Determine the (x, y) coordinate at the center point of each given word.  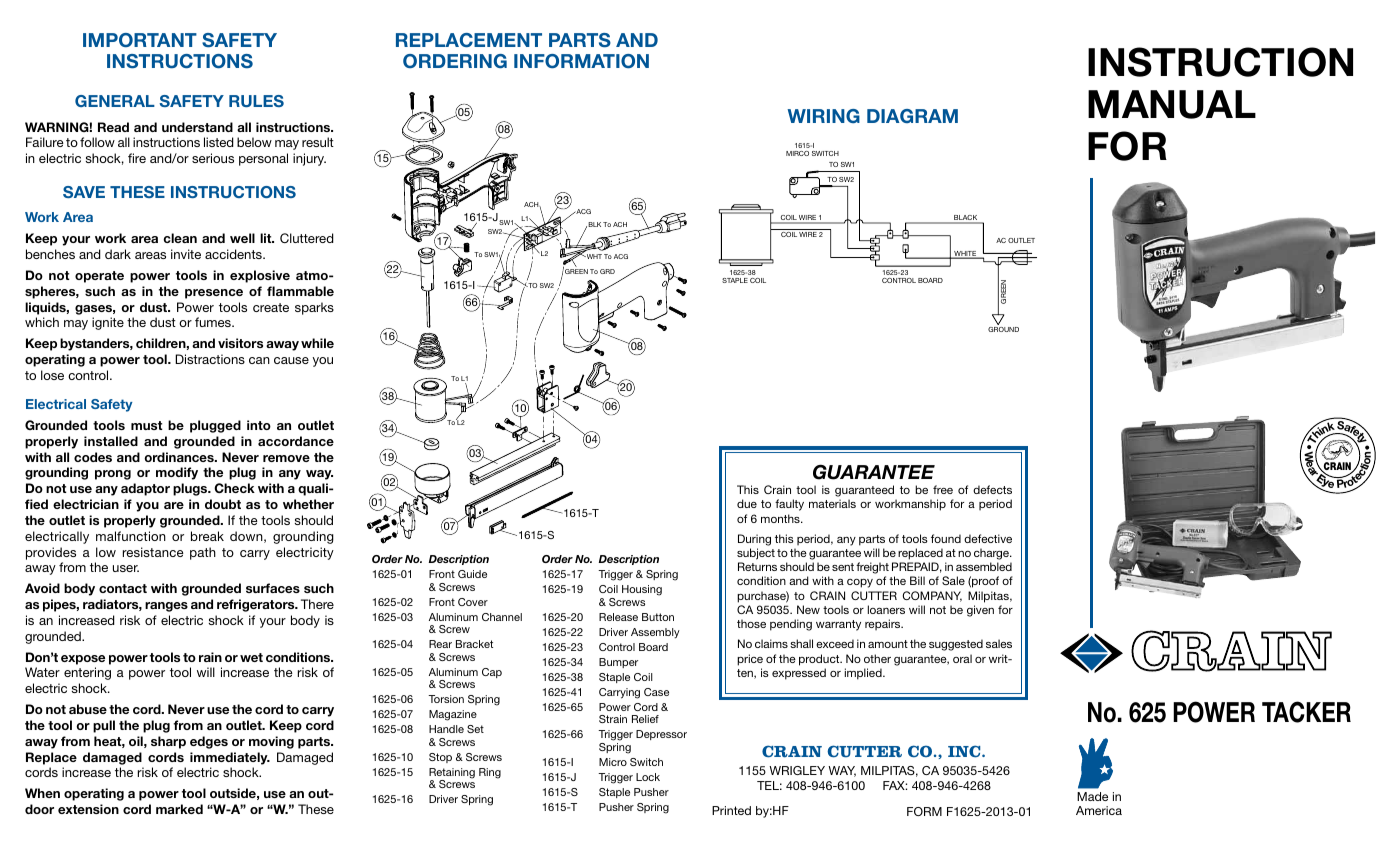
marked (179, 809)
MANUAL (1172, 104)
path (203, 553)
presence (214, 294)
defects (992, 489)
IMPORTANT (140, 40)
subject (756, 554)
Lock (648, 777)
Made (1092, 796)
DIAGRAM (912, 116)
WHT (593, 256)
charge (993, 555)
